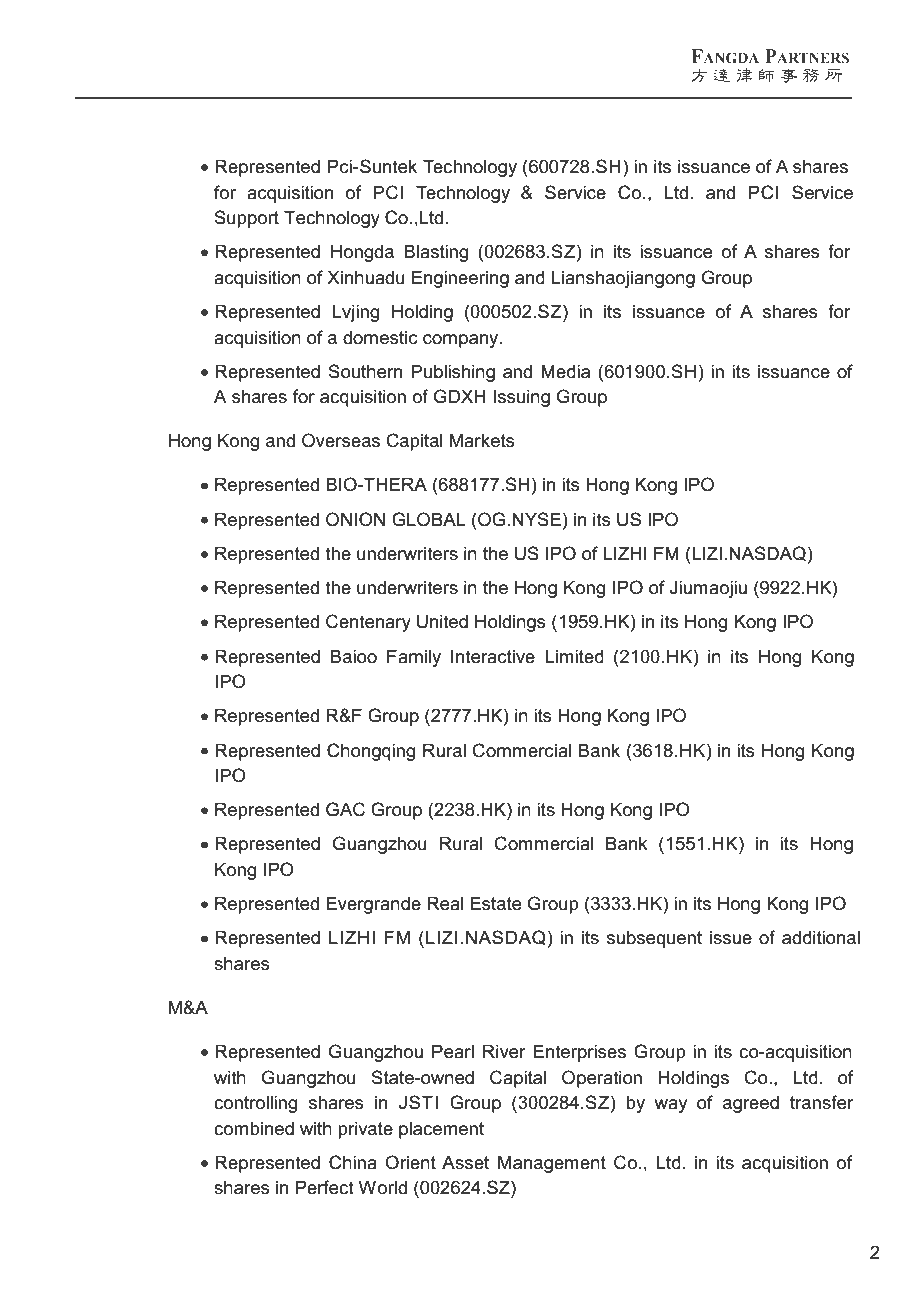  I want to click on Issuing, so click(521, 398).
